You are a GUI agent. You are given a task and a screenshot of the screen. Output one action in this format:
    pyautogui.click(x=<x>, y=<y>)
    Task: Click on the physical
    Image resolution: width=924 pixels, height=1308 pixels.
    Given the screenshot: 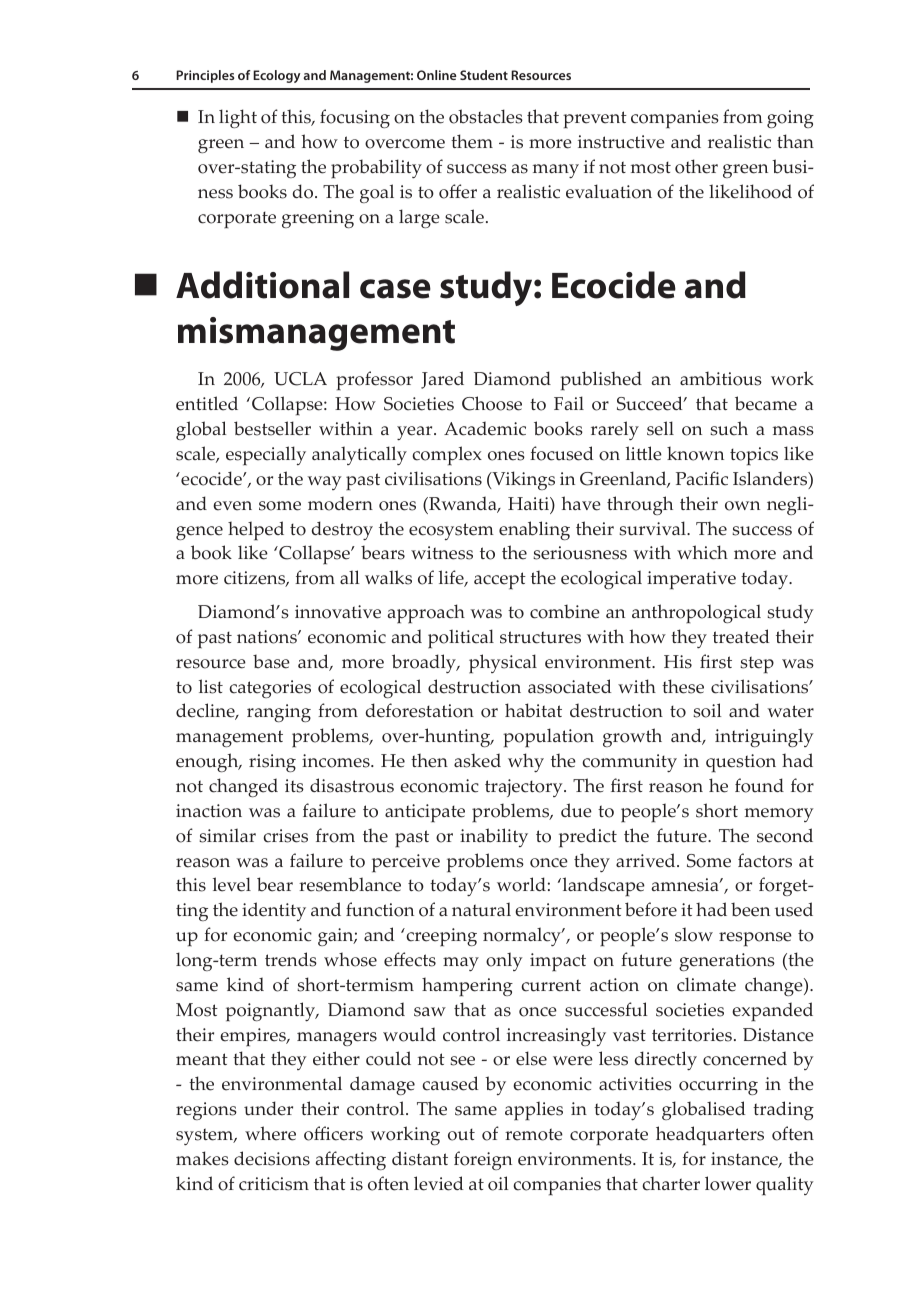 What is the action you would take?
    pyautogui.click(x=503, y=664)
